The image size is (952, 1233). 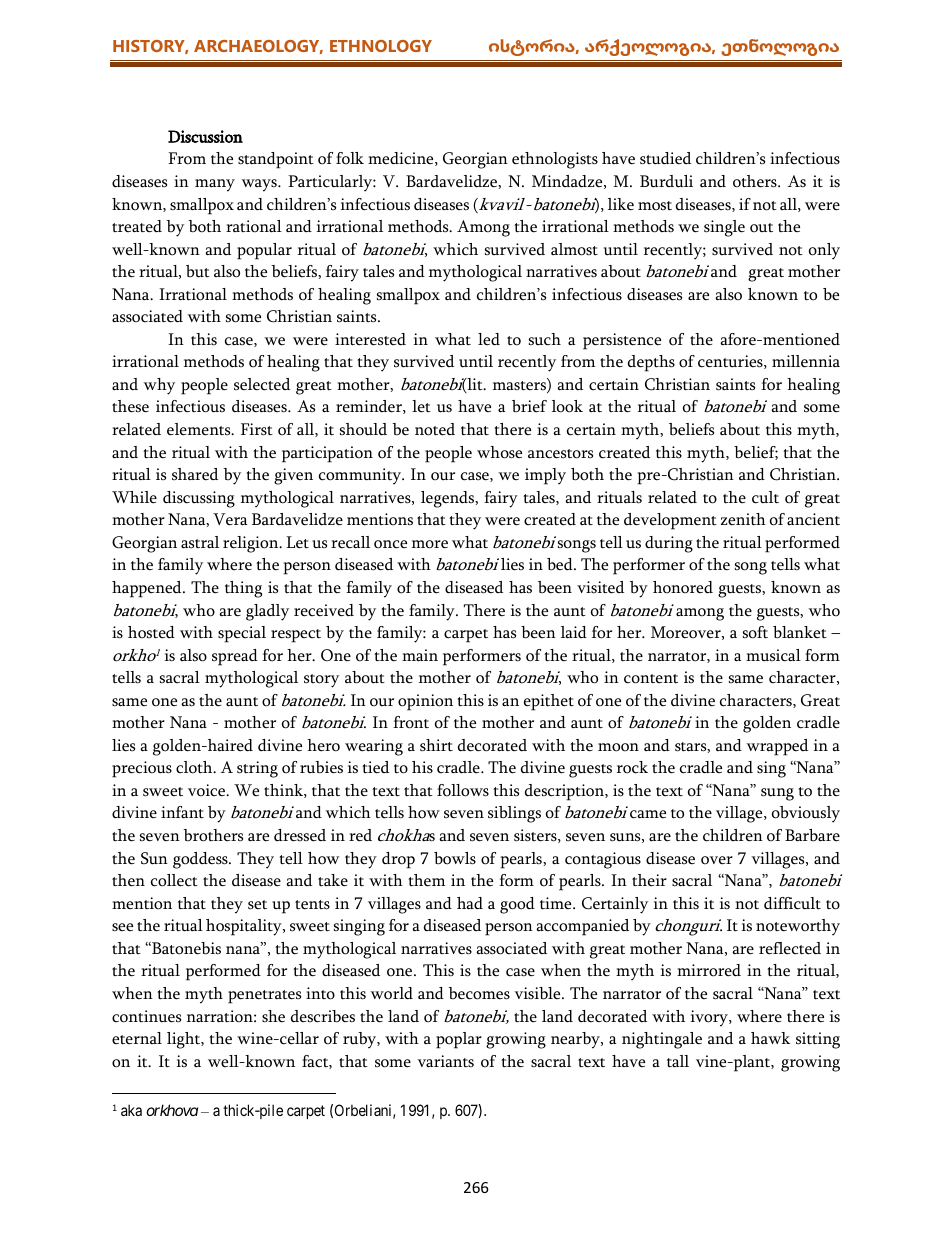 What do you see at coordinates (195, 767) in the screenshot?
I see `cloth` at bounding box center [195, 767].
